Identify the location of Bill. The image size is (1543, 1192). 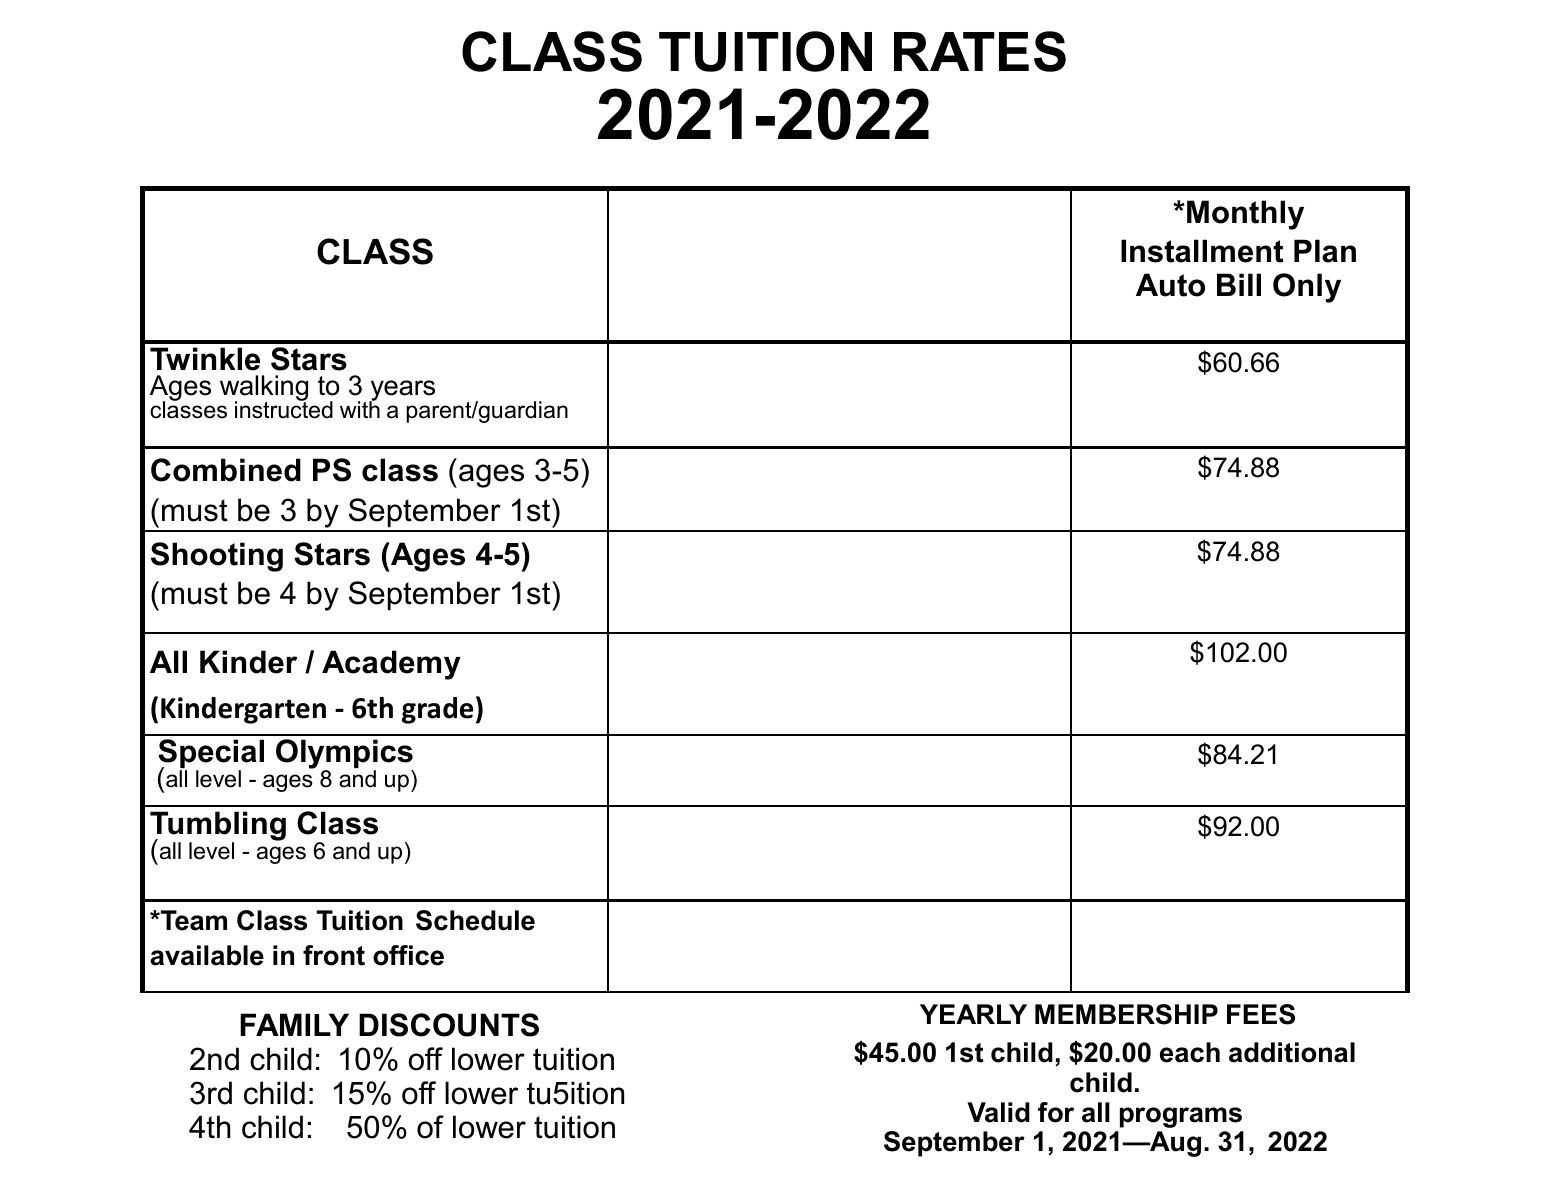
(1239, 284).
